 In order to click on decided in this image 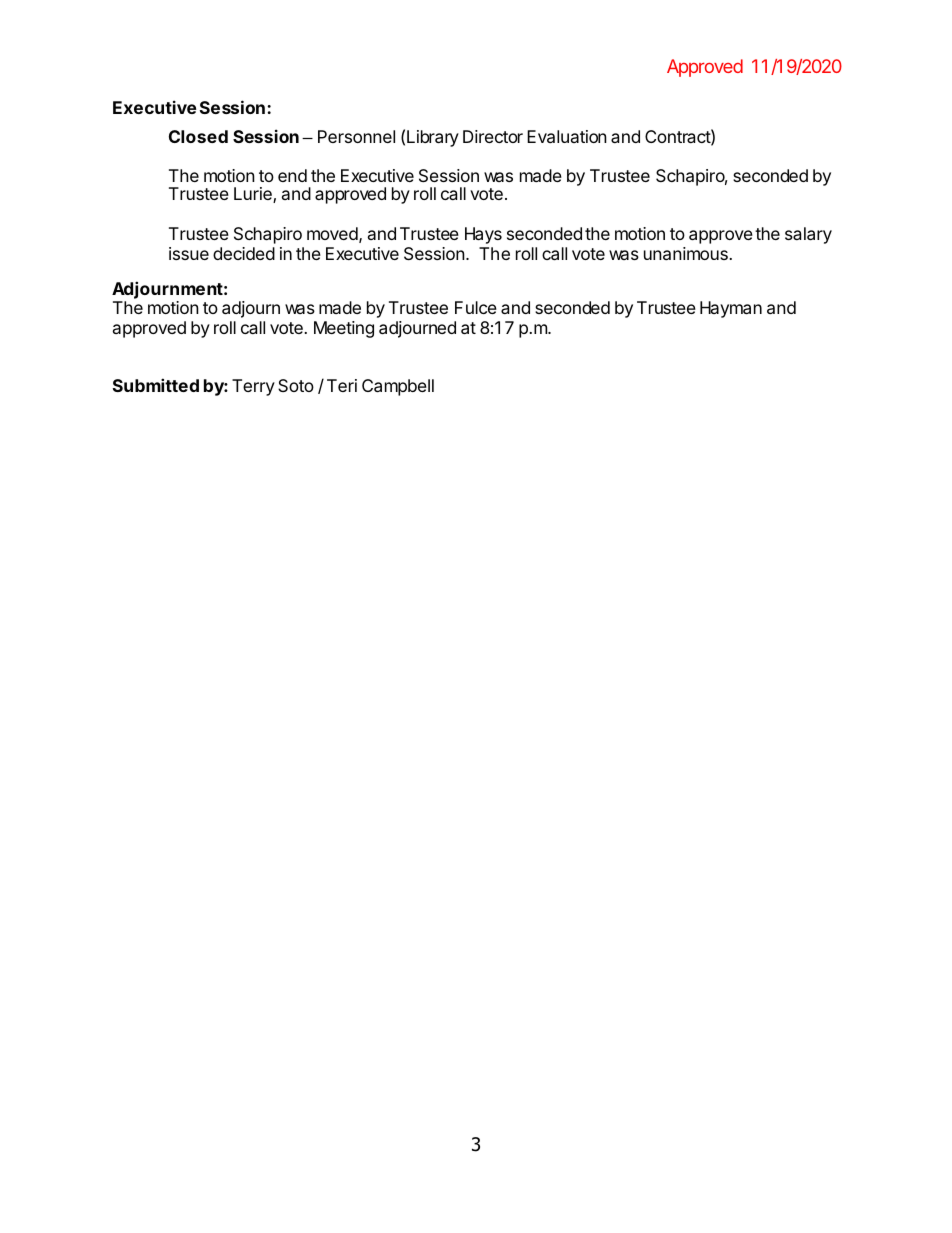, I will do `click(244, 253)`.
